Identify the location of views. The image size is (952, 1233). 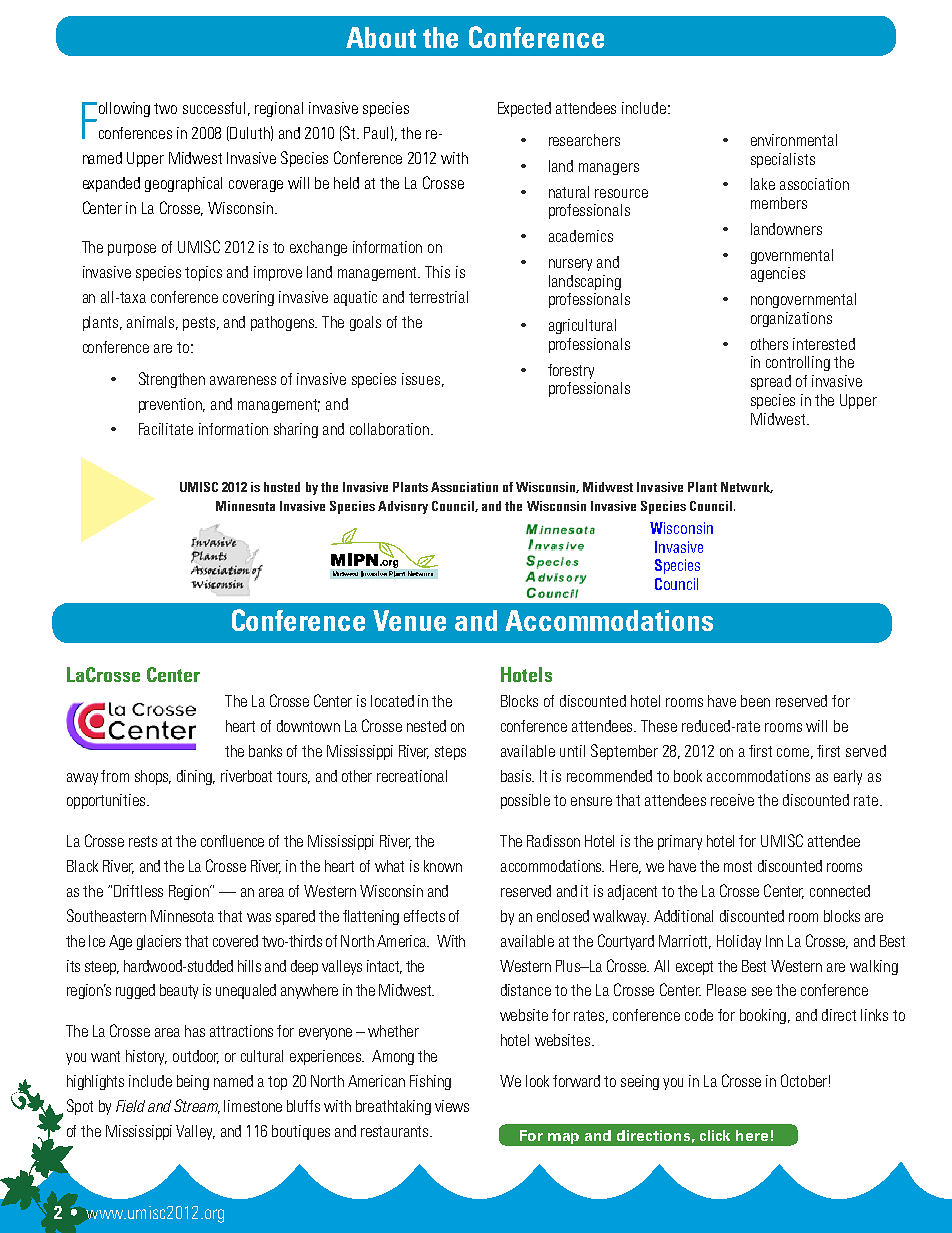
(452, 1106).
